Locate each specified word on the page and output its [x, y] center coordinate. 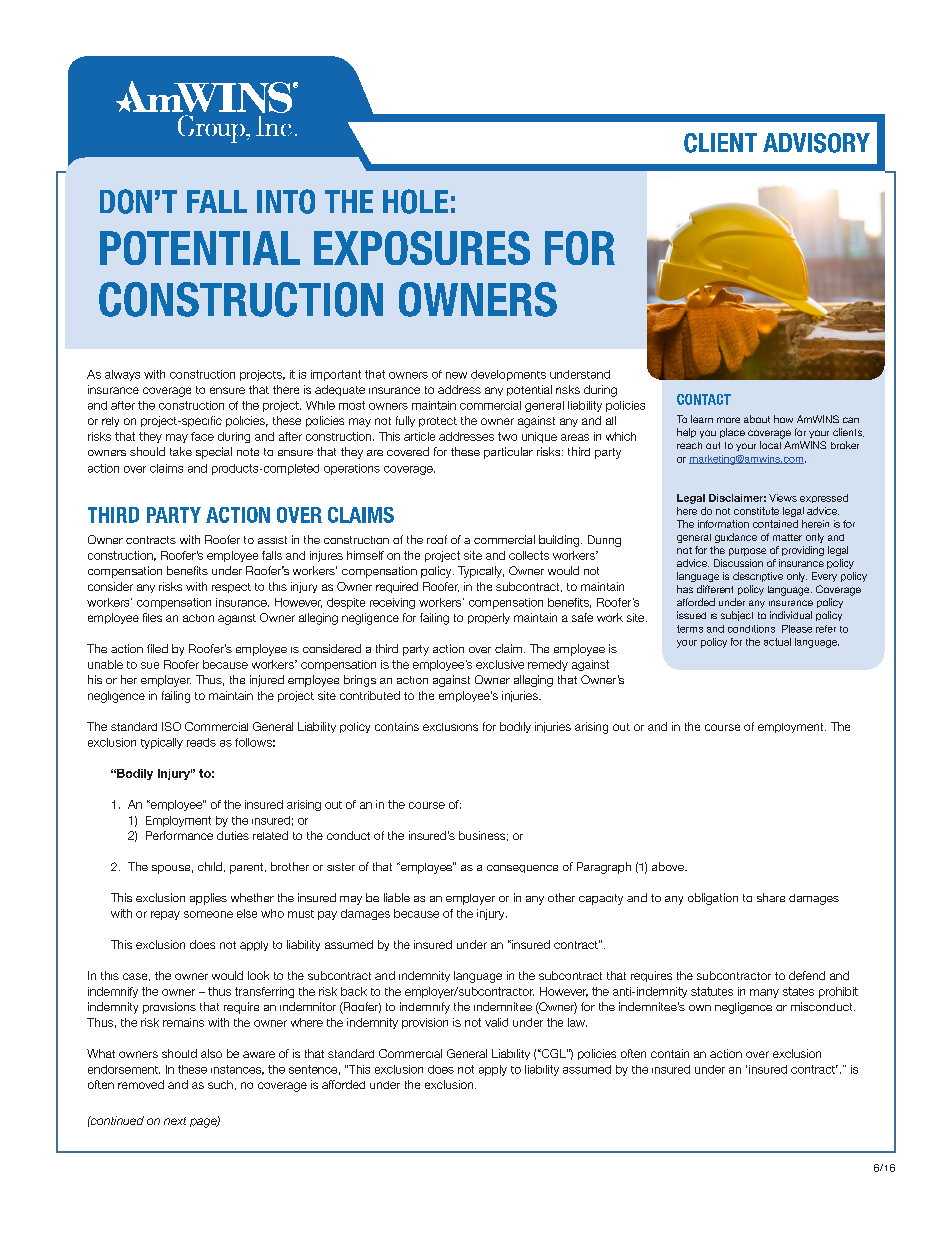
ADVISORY [816, 143]
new [456, 375]
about [757, 419]
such [220, 1084]
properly [489, 618]
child [210, 866]
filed [157, 648]
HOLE [415, 201]
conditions [751, 629]
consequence [522, 869]
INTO [286, 201]
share [771, 897]
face [202, 436]
